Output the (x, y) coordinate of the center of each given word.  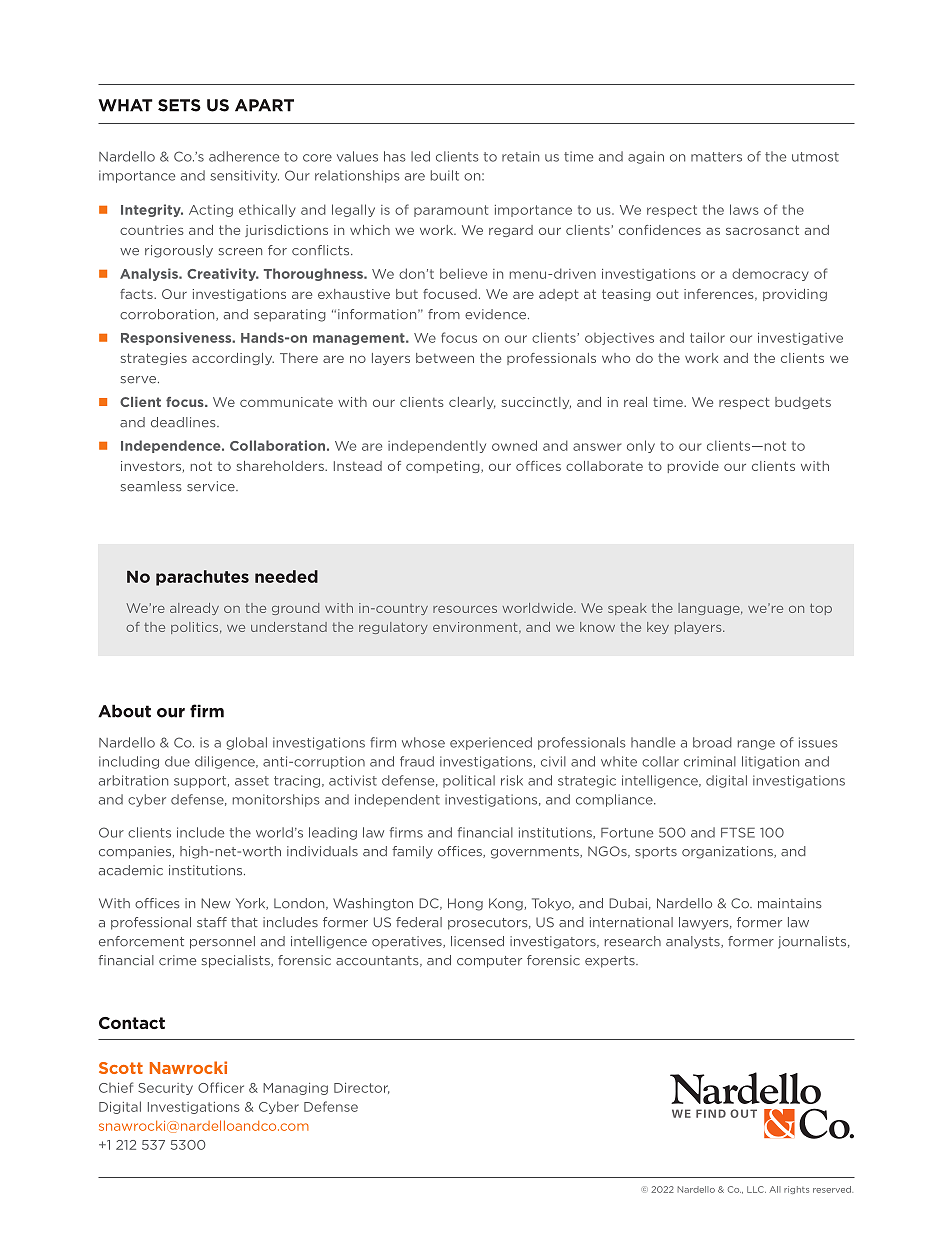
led (420, 156)
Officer (221, 1087)
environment (476, 628)
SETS (179, 105)
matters (716, 157)
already (194, 609)
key (658, 628)
